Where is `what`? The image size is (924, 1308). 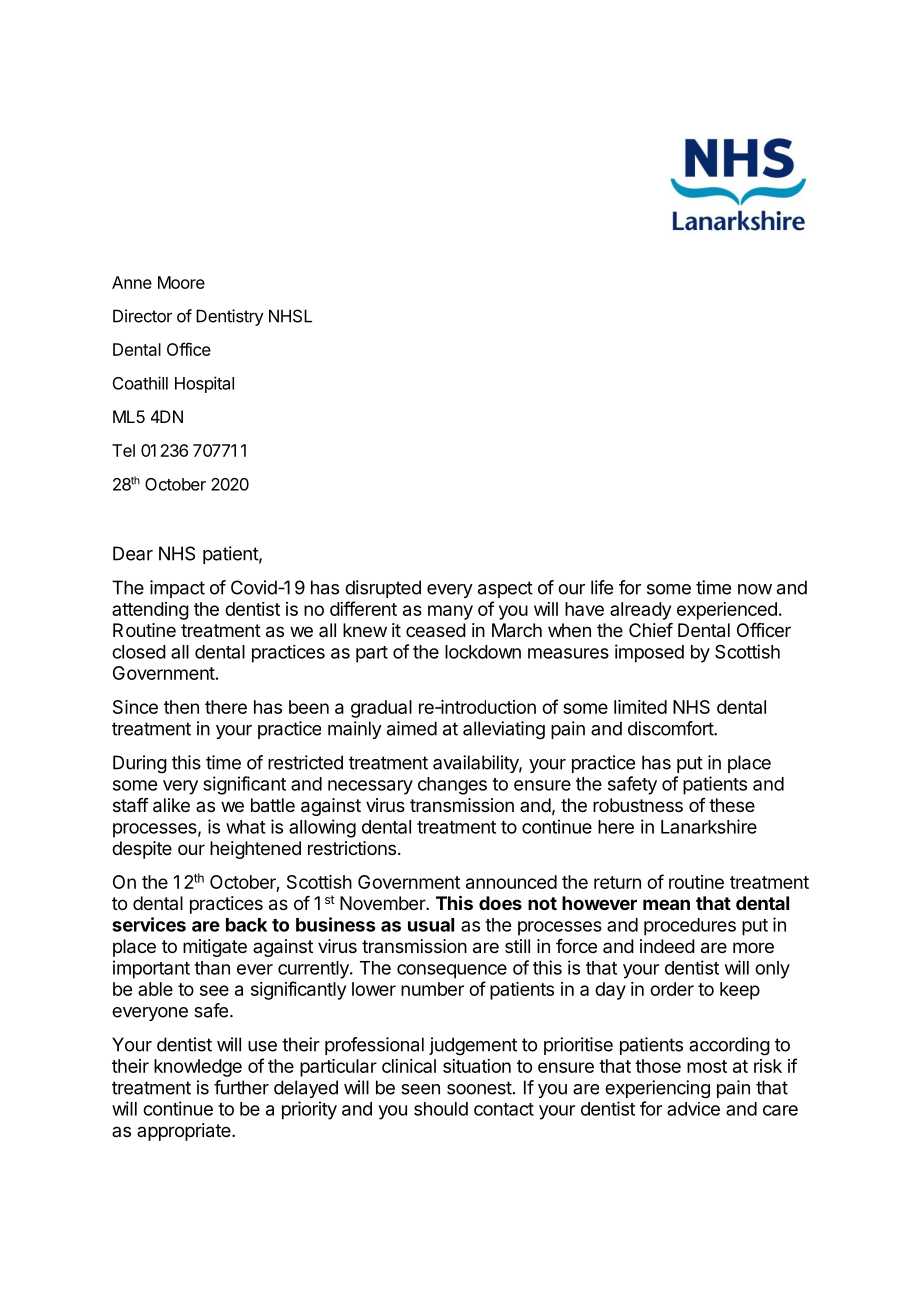 what is located at coordinates (246, 827).
